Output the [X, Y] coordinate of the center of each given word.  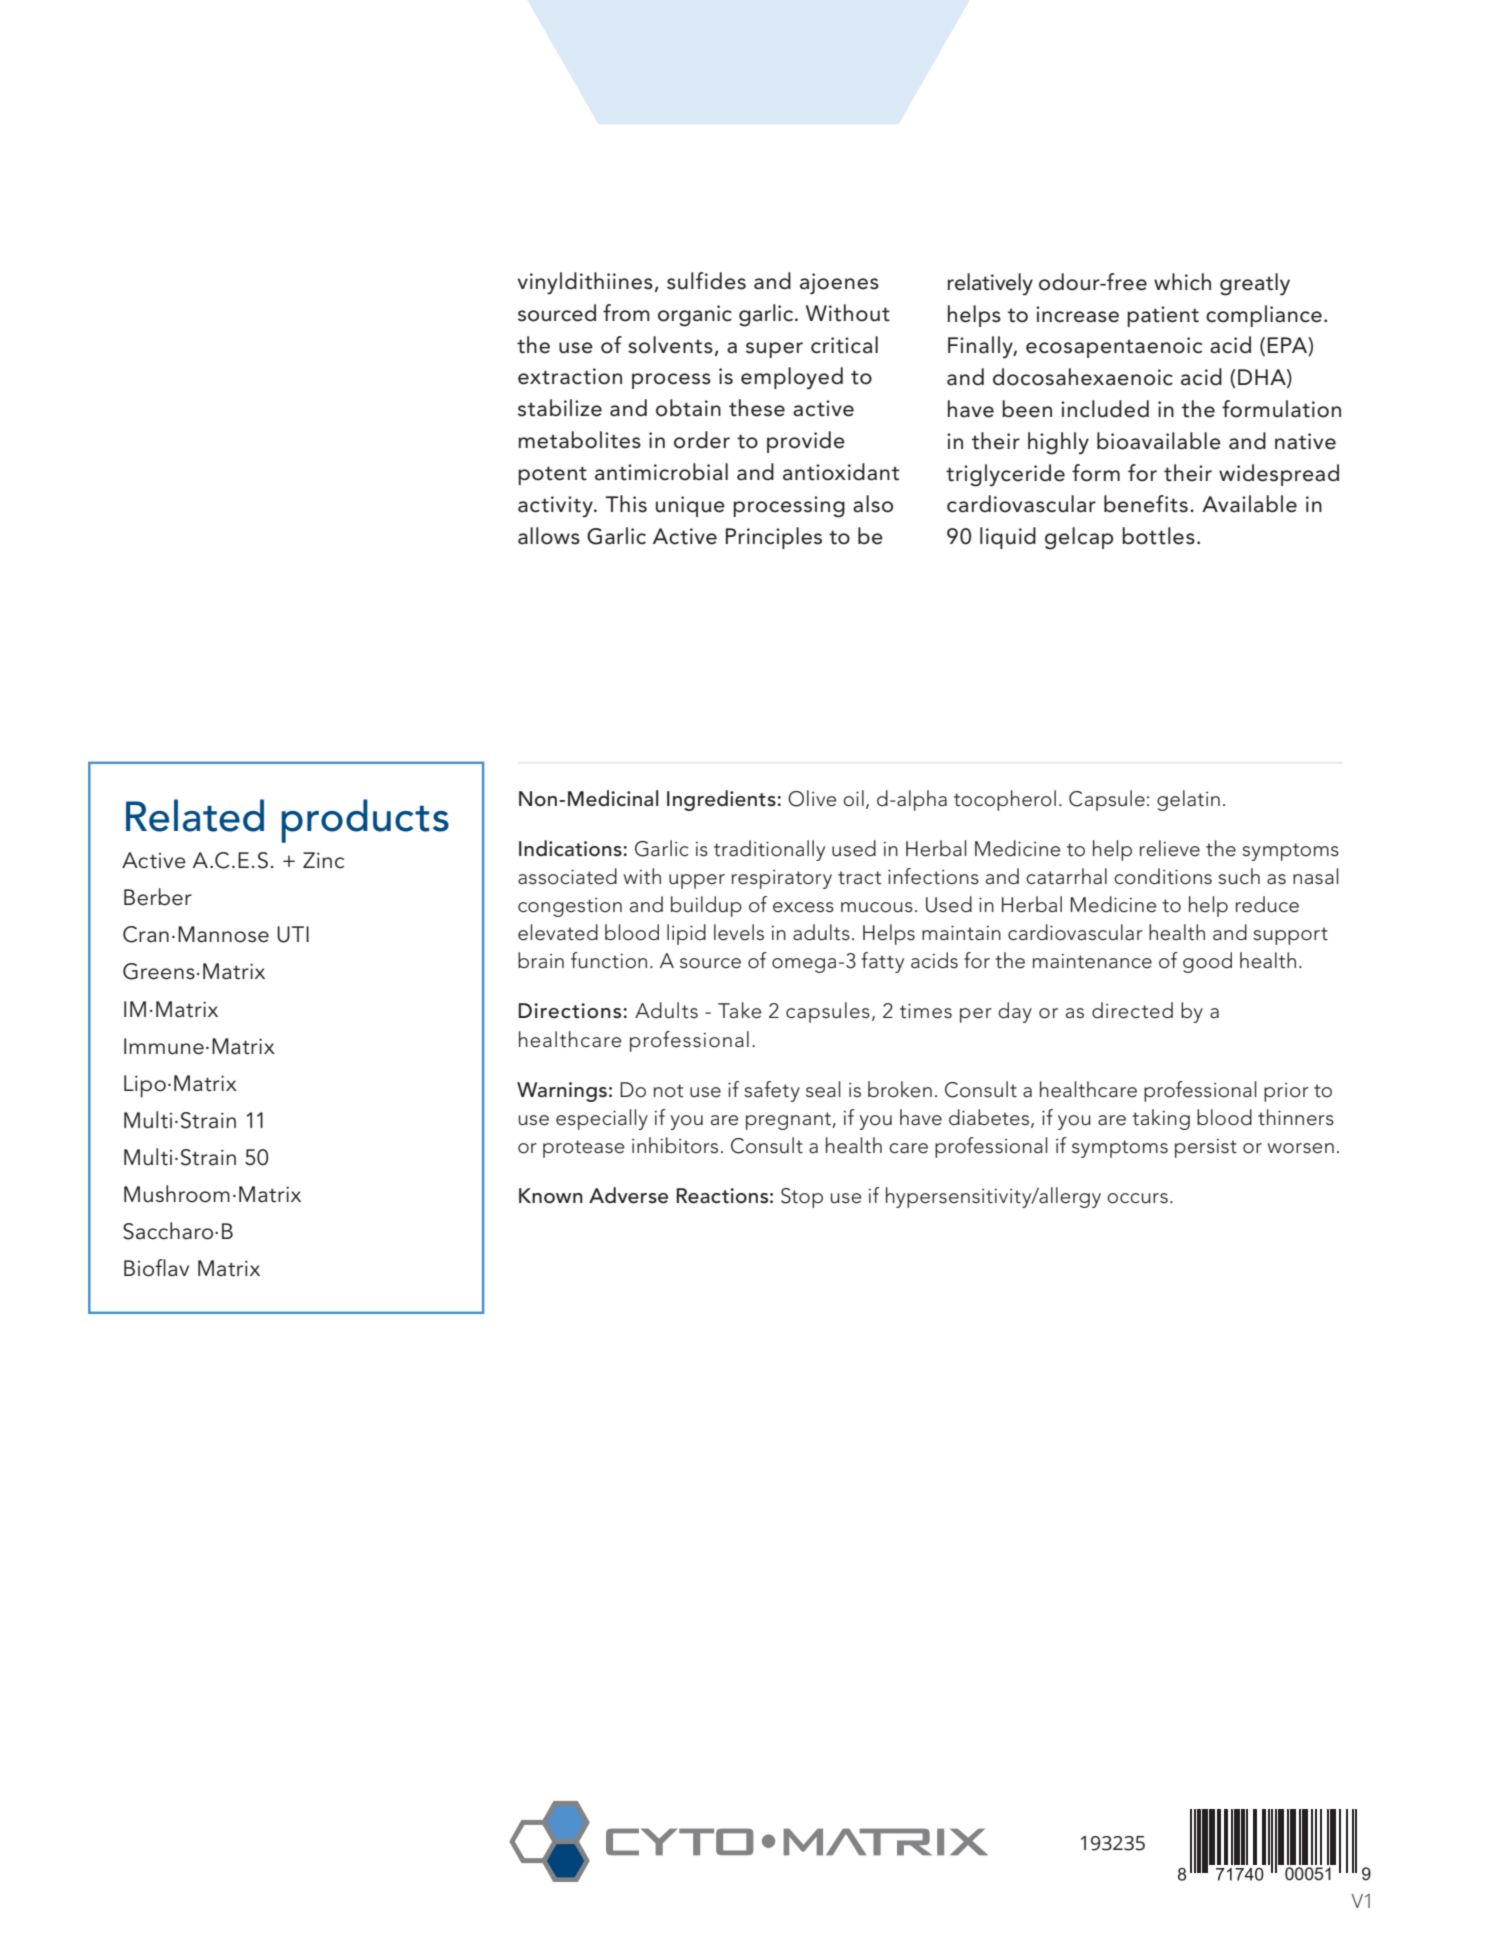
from [626, 313]
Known [551, 1196]
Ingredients [721, 800]
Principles [774, 538]
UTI [293, 934]
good [1207, 962]
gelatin [1188, 800]
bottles [1158, 536]
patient [1163, 316]
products [365, 821]
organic [695, 316]
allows [549, 536]
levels [739, 932]
